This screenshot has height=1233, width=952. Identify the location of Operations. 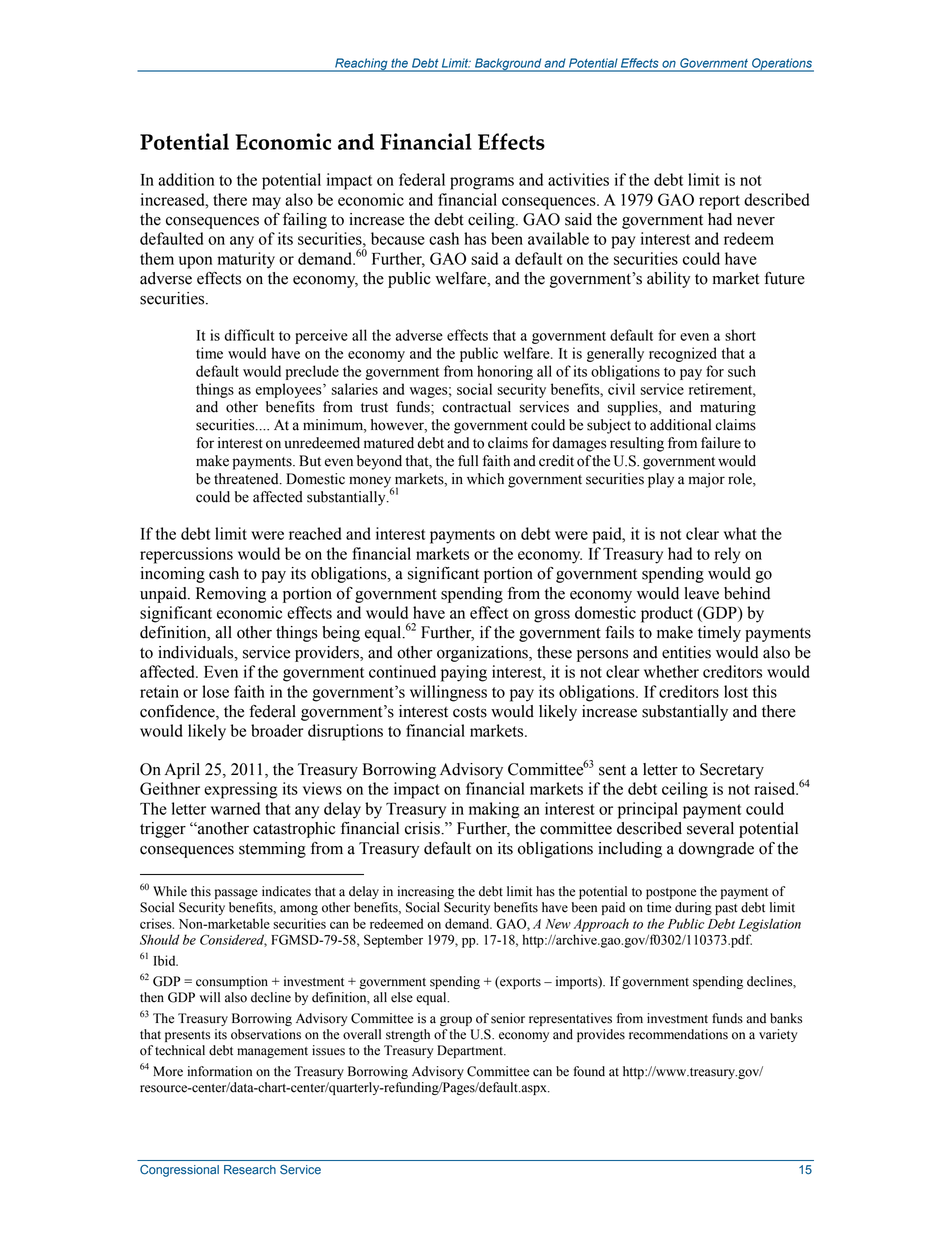
(782, 65).
